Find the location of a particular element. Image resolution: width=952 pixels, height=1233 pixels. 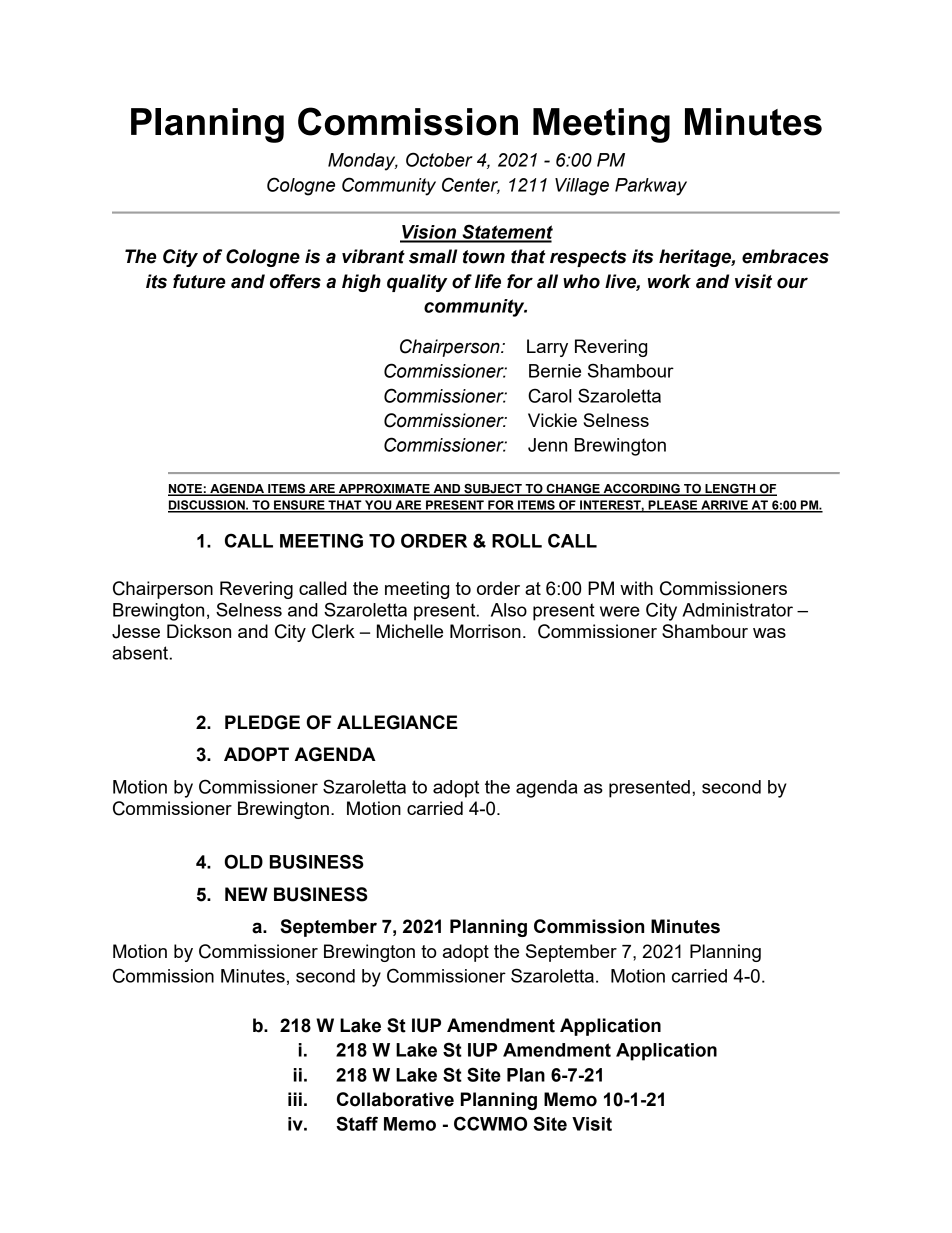

Parkway is located at coordinates (651, 187).
